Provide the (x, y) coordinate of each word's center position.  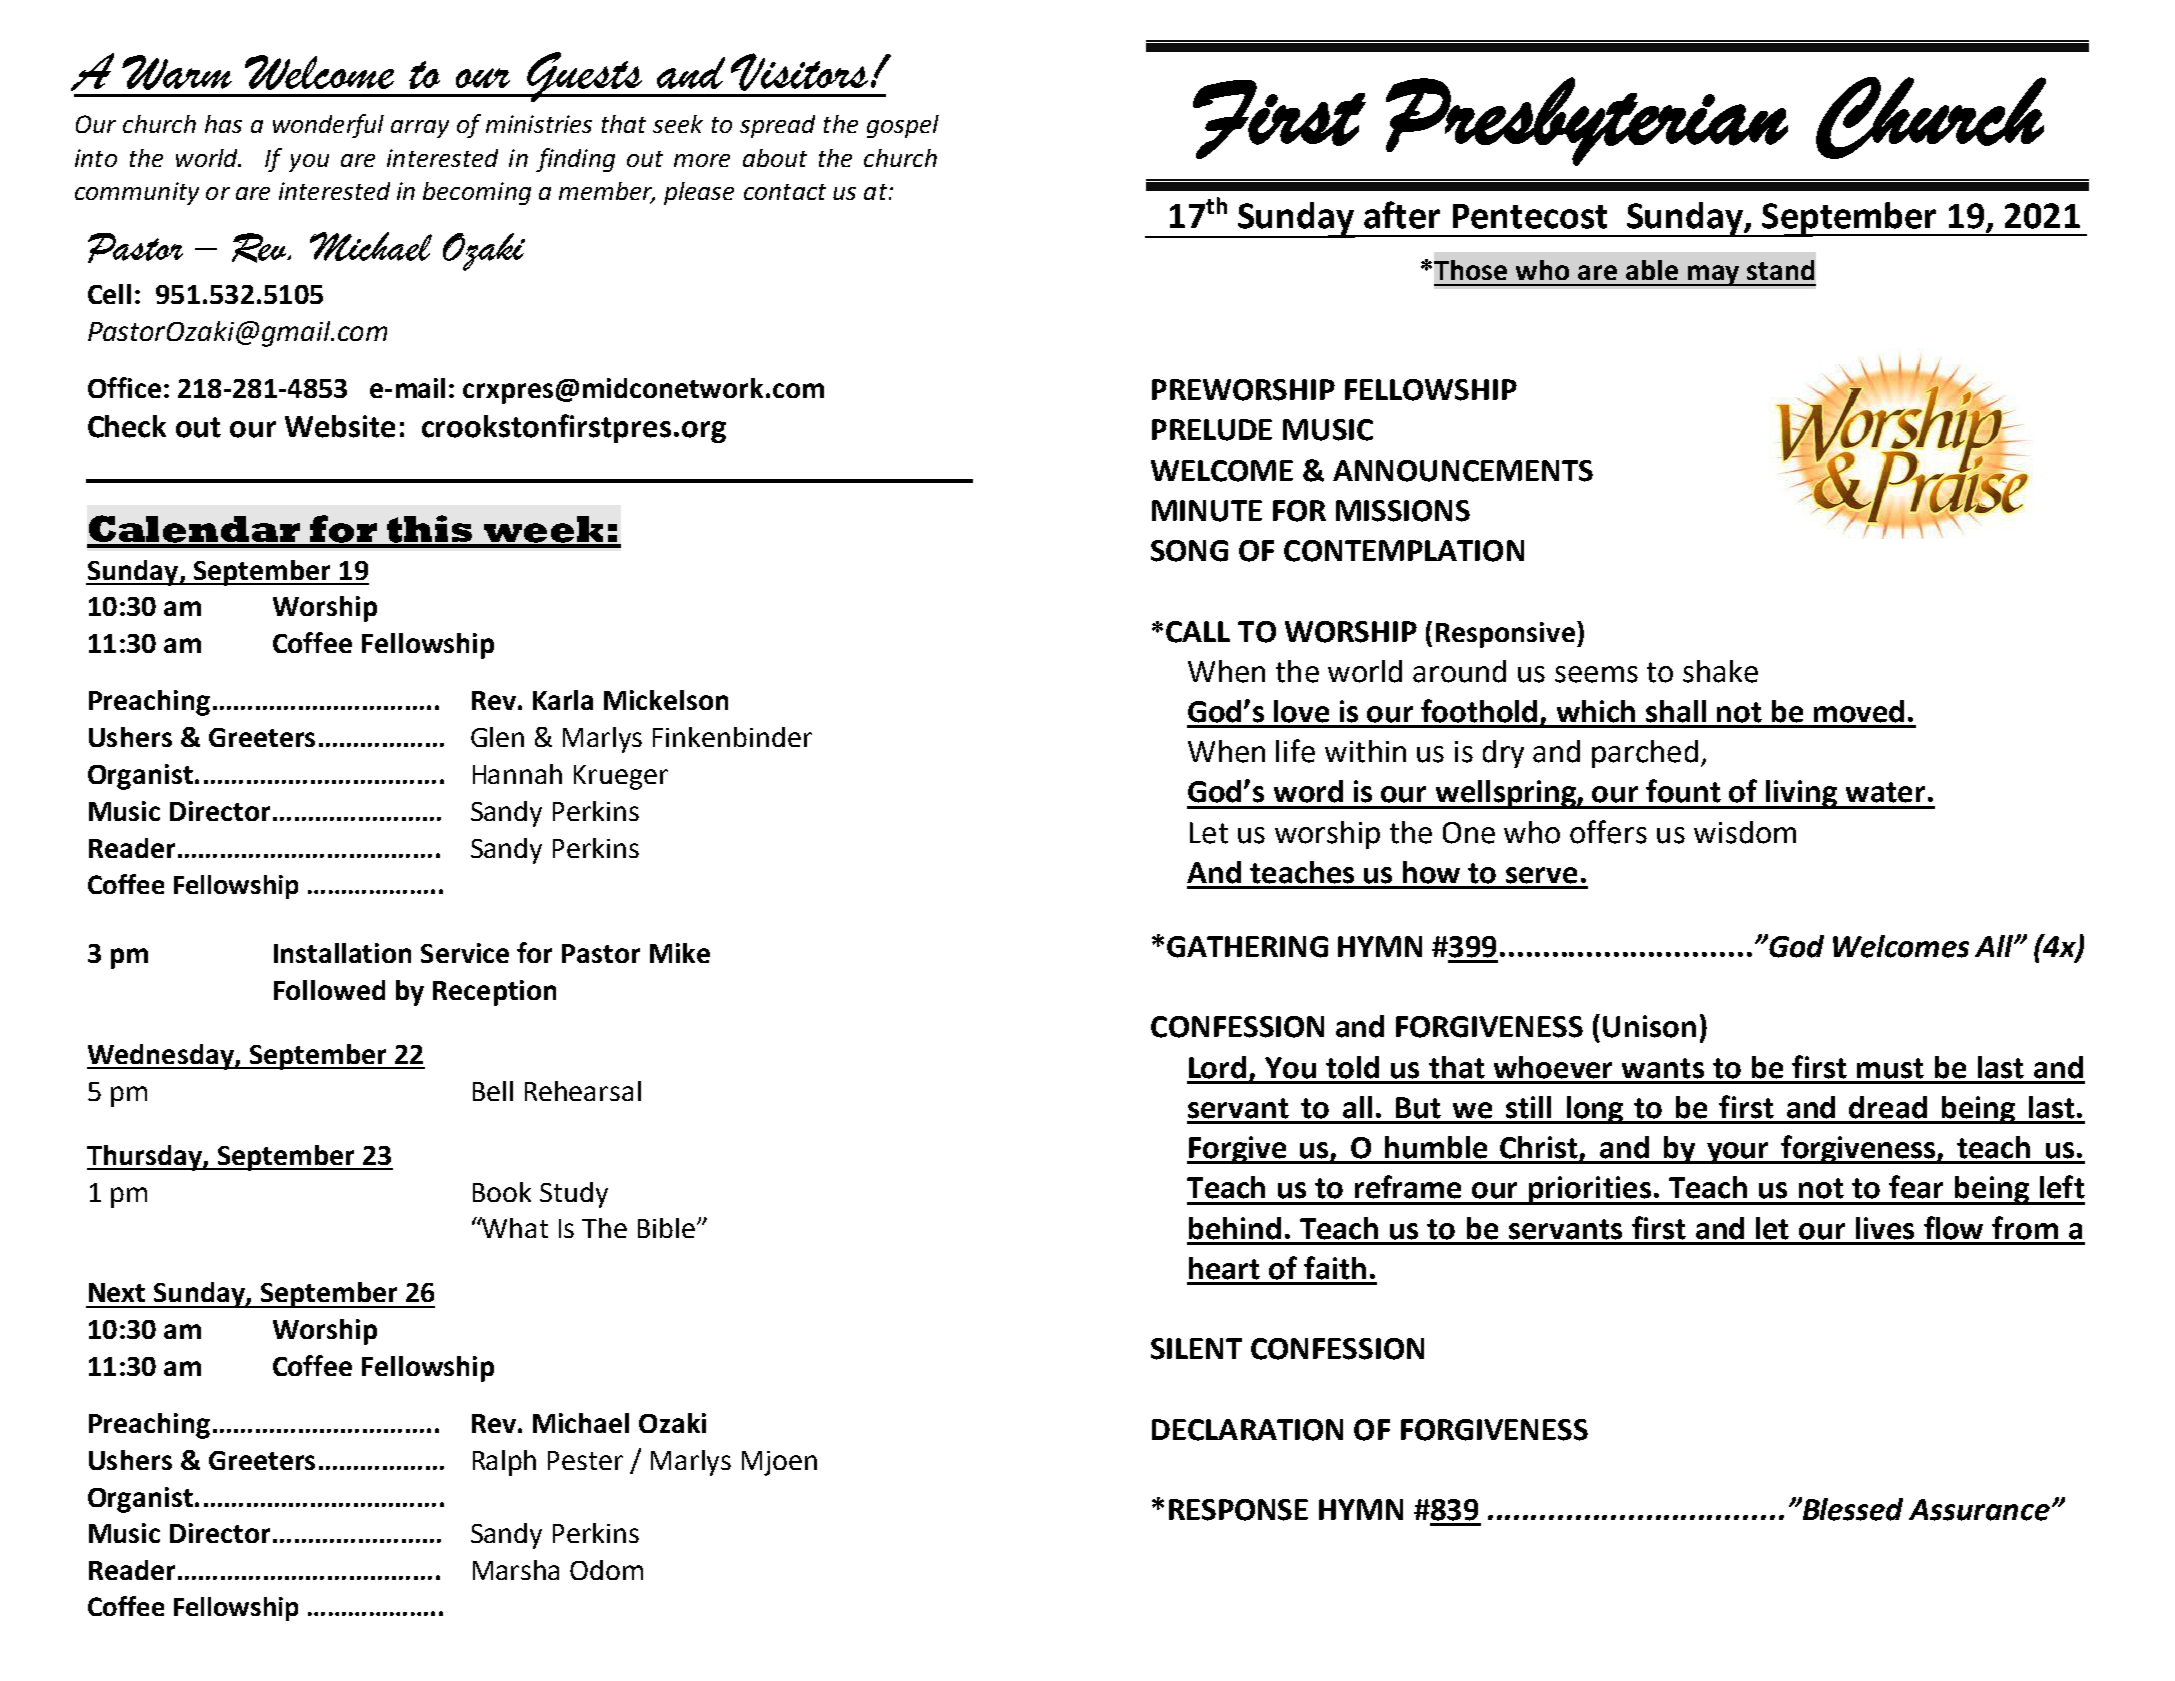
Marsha (516, 1570)
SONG (1189, 551)
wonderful (328, 126)
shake (1720, 671)
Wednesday (161, 1057)
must (1890, 1068)
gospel (903, 126)
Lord (1217, 1067)
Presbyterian (1587, 121)
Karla (563, 700)
